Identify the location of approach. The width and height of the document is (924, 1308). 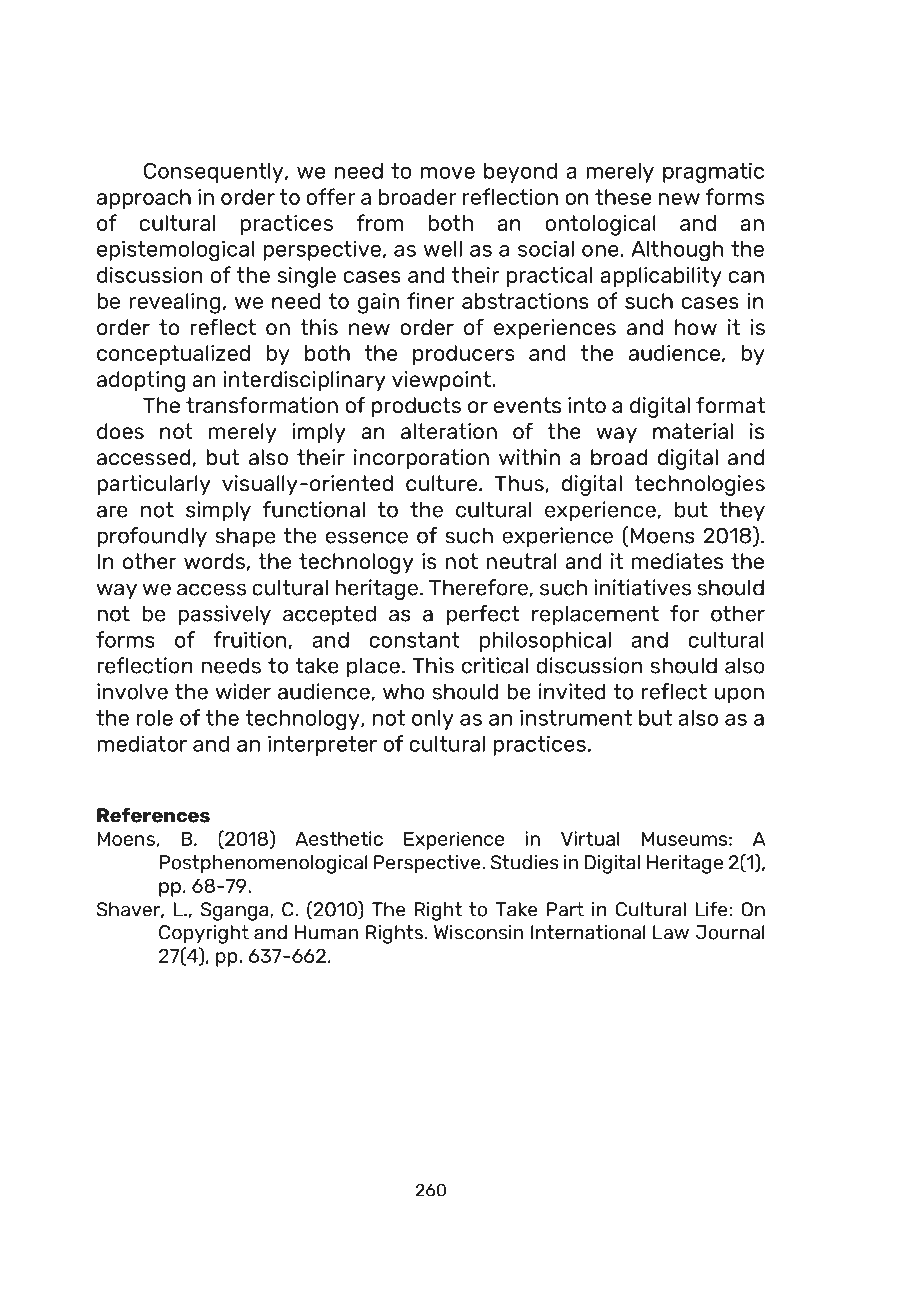
(144, 199).
